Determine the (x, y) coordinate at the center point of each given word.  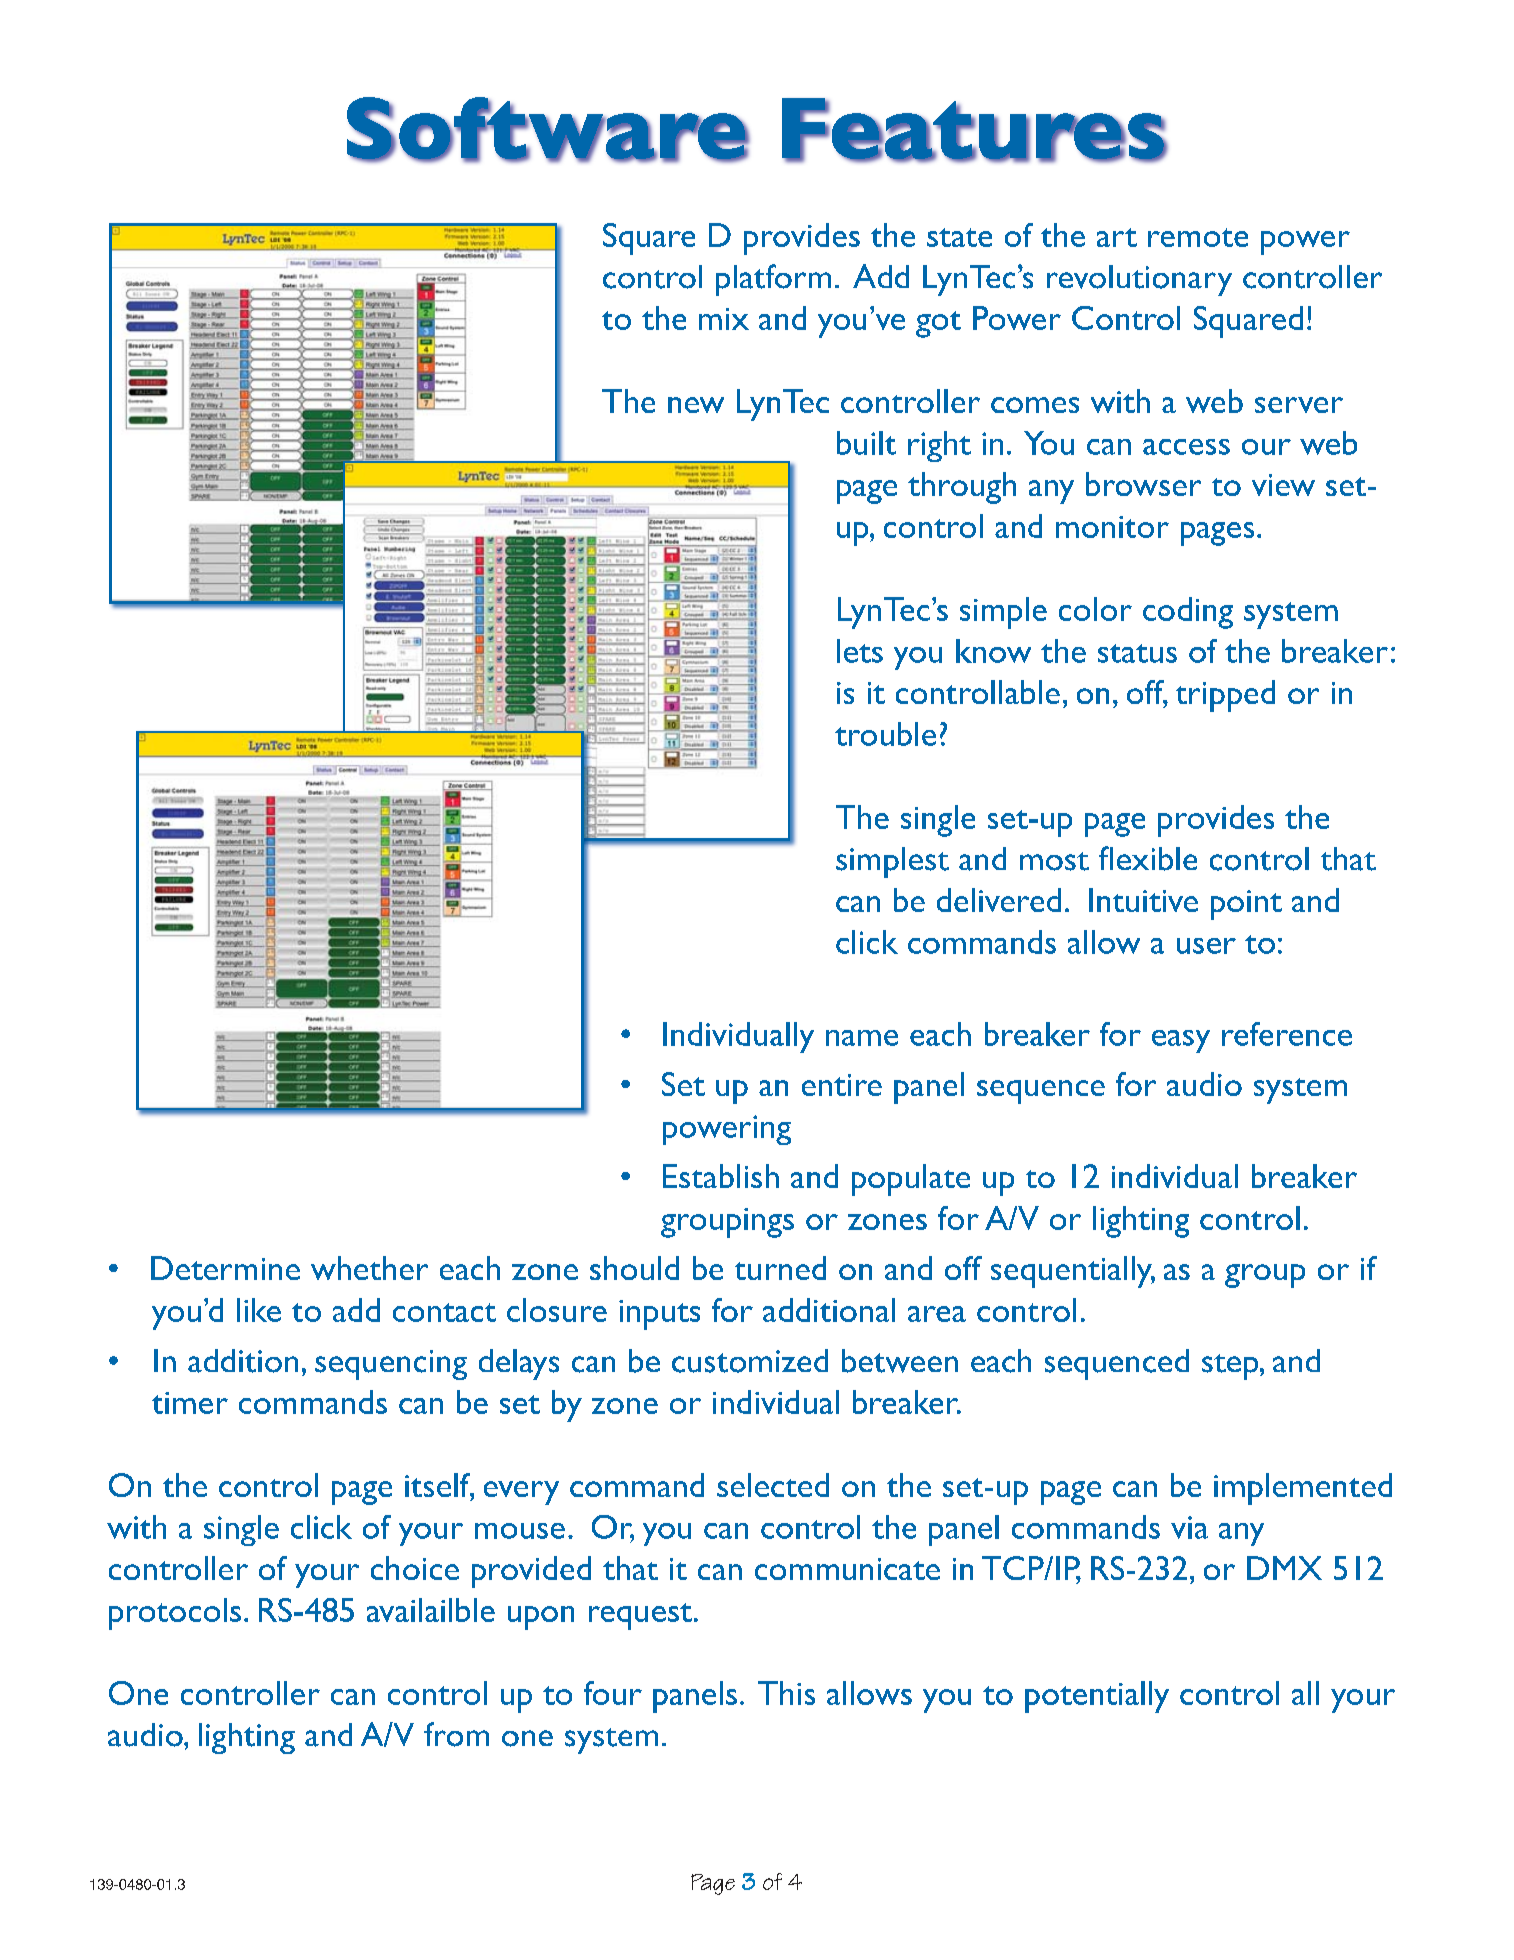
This (786, 1693)
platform (773, 280)
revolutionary (1139, 280)
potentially (1097, 1697)
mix (724, 319)
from (456, 1734)
